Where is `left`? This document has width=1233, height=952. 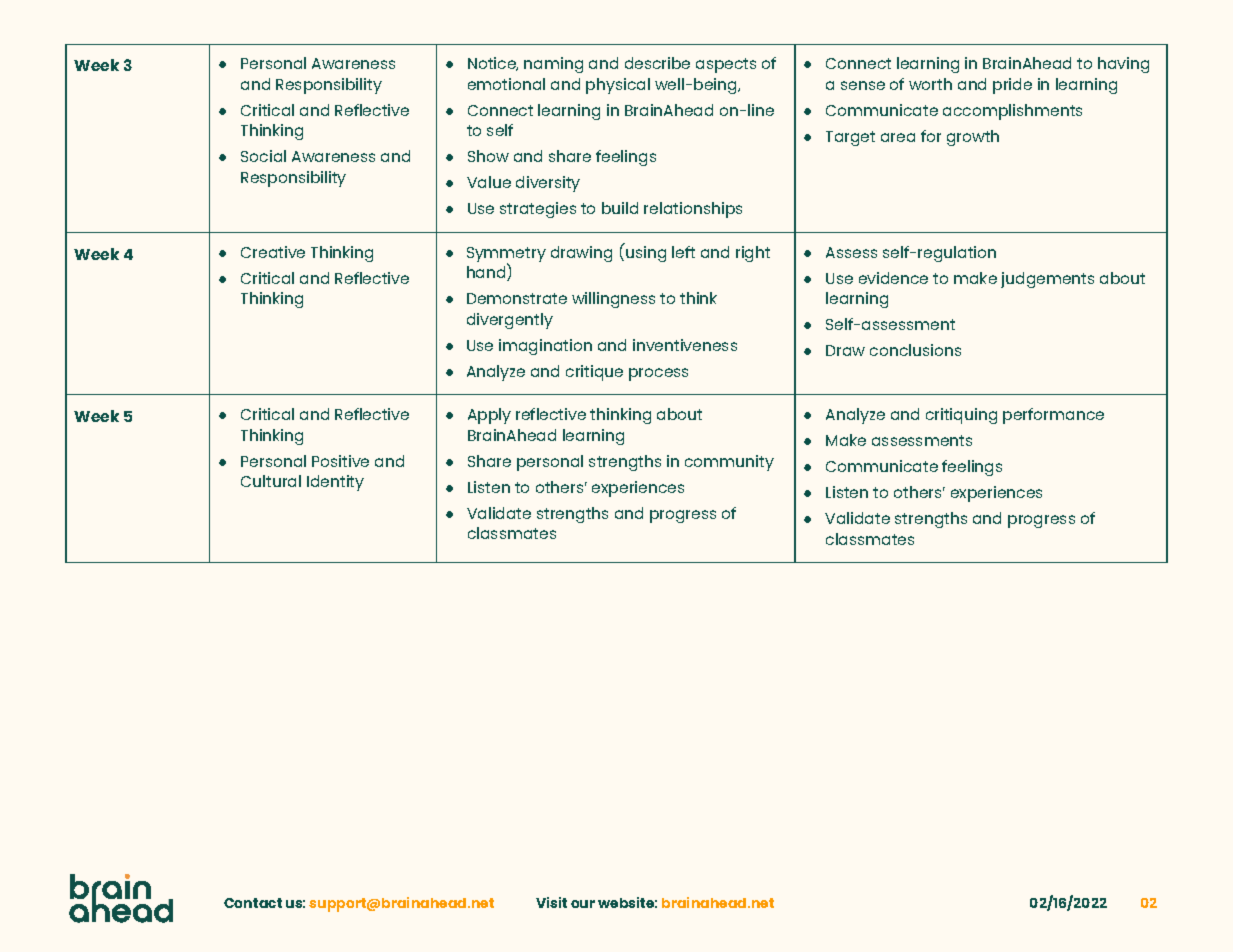 left is located at coordinates (683, 252).
